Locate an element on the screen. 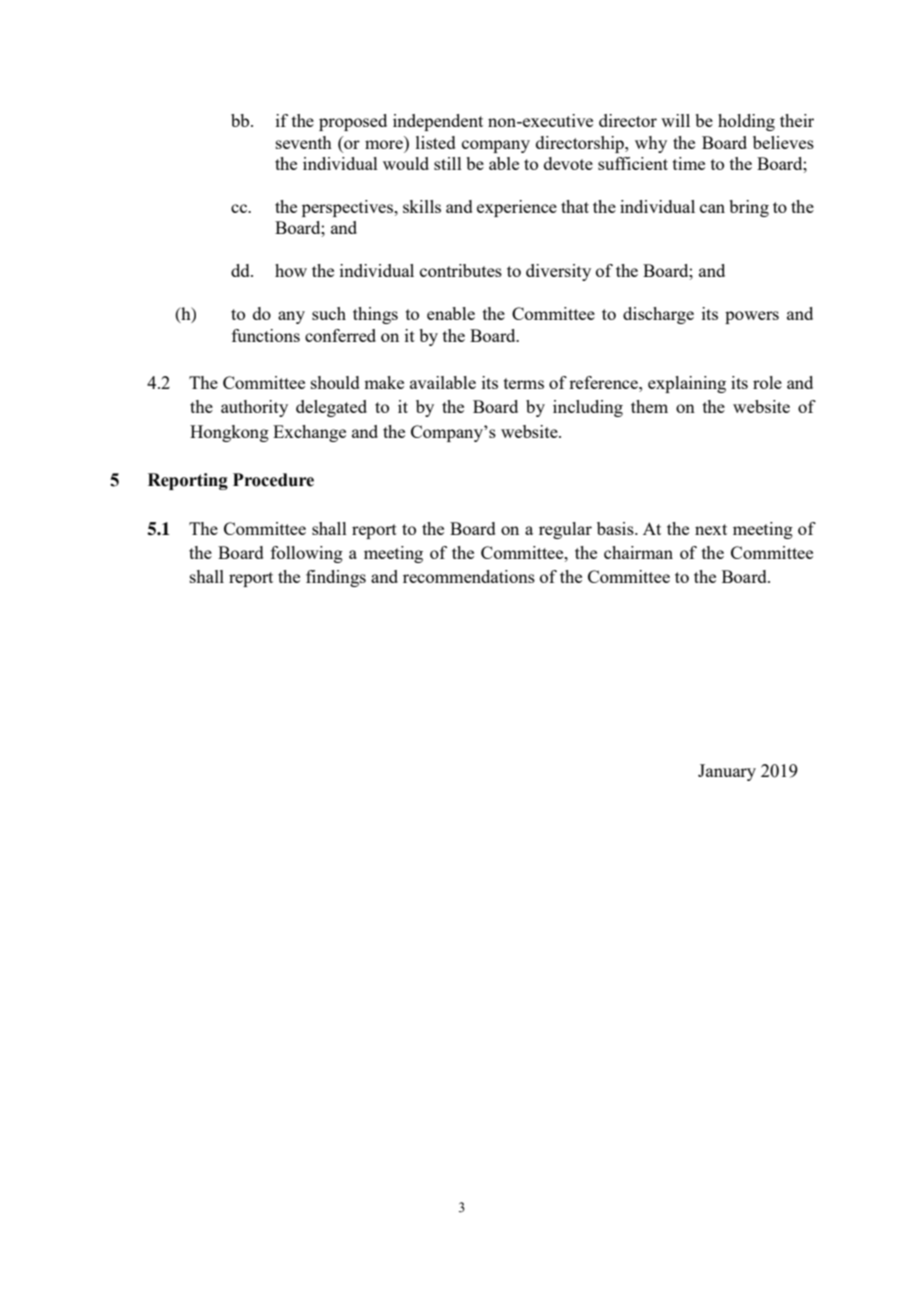  seventh is located at coordinates (304, 142).
